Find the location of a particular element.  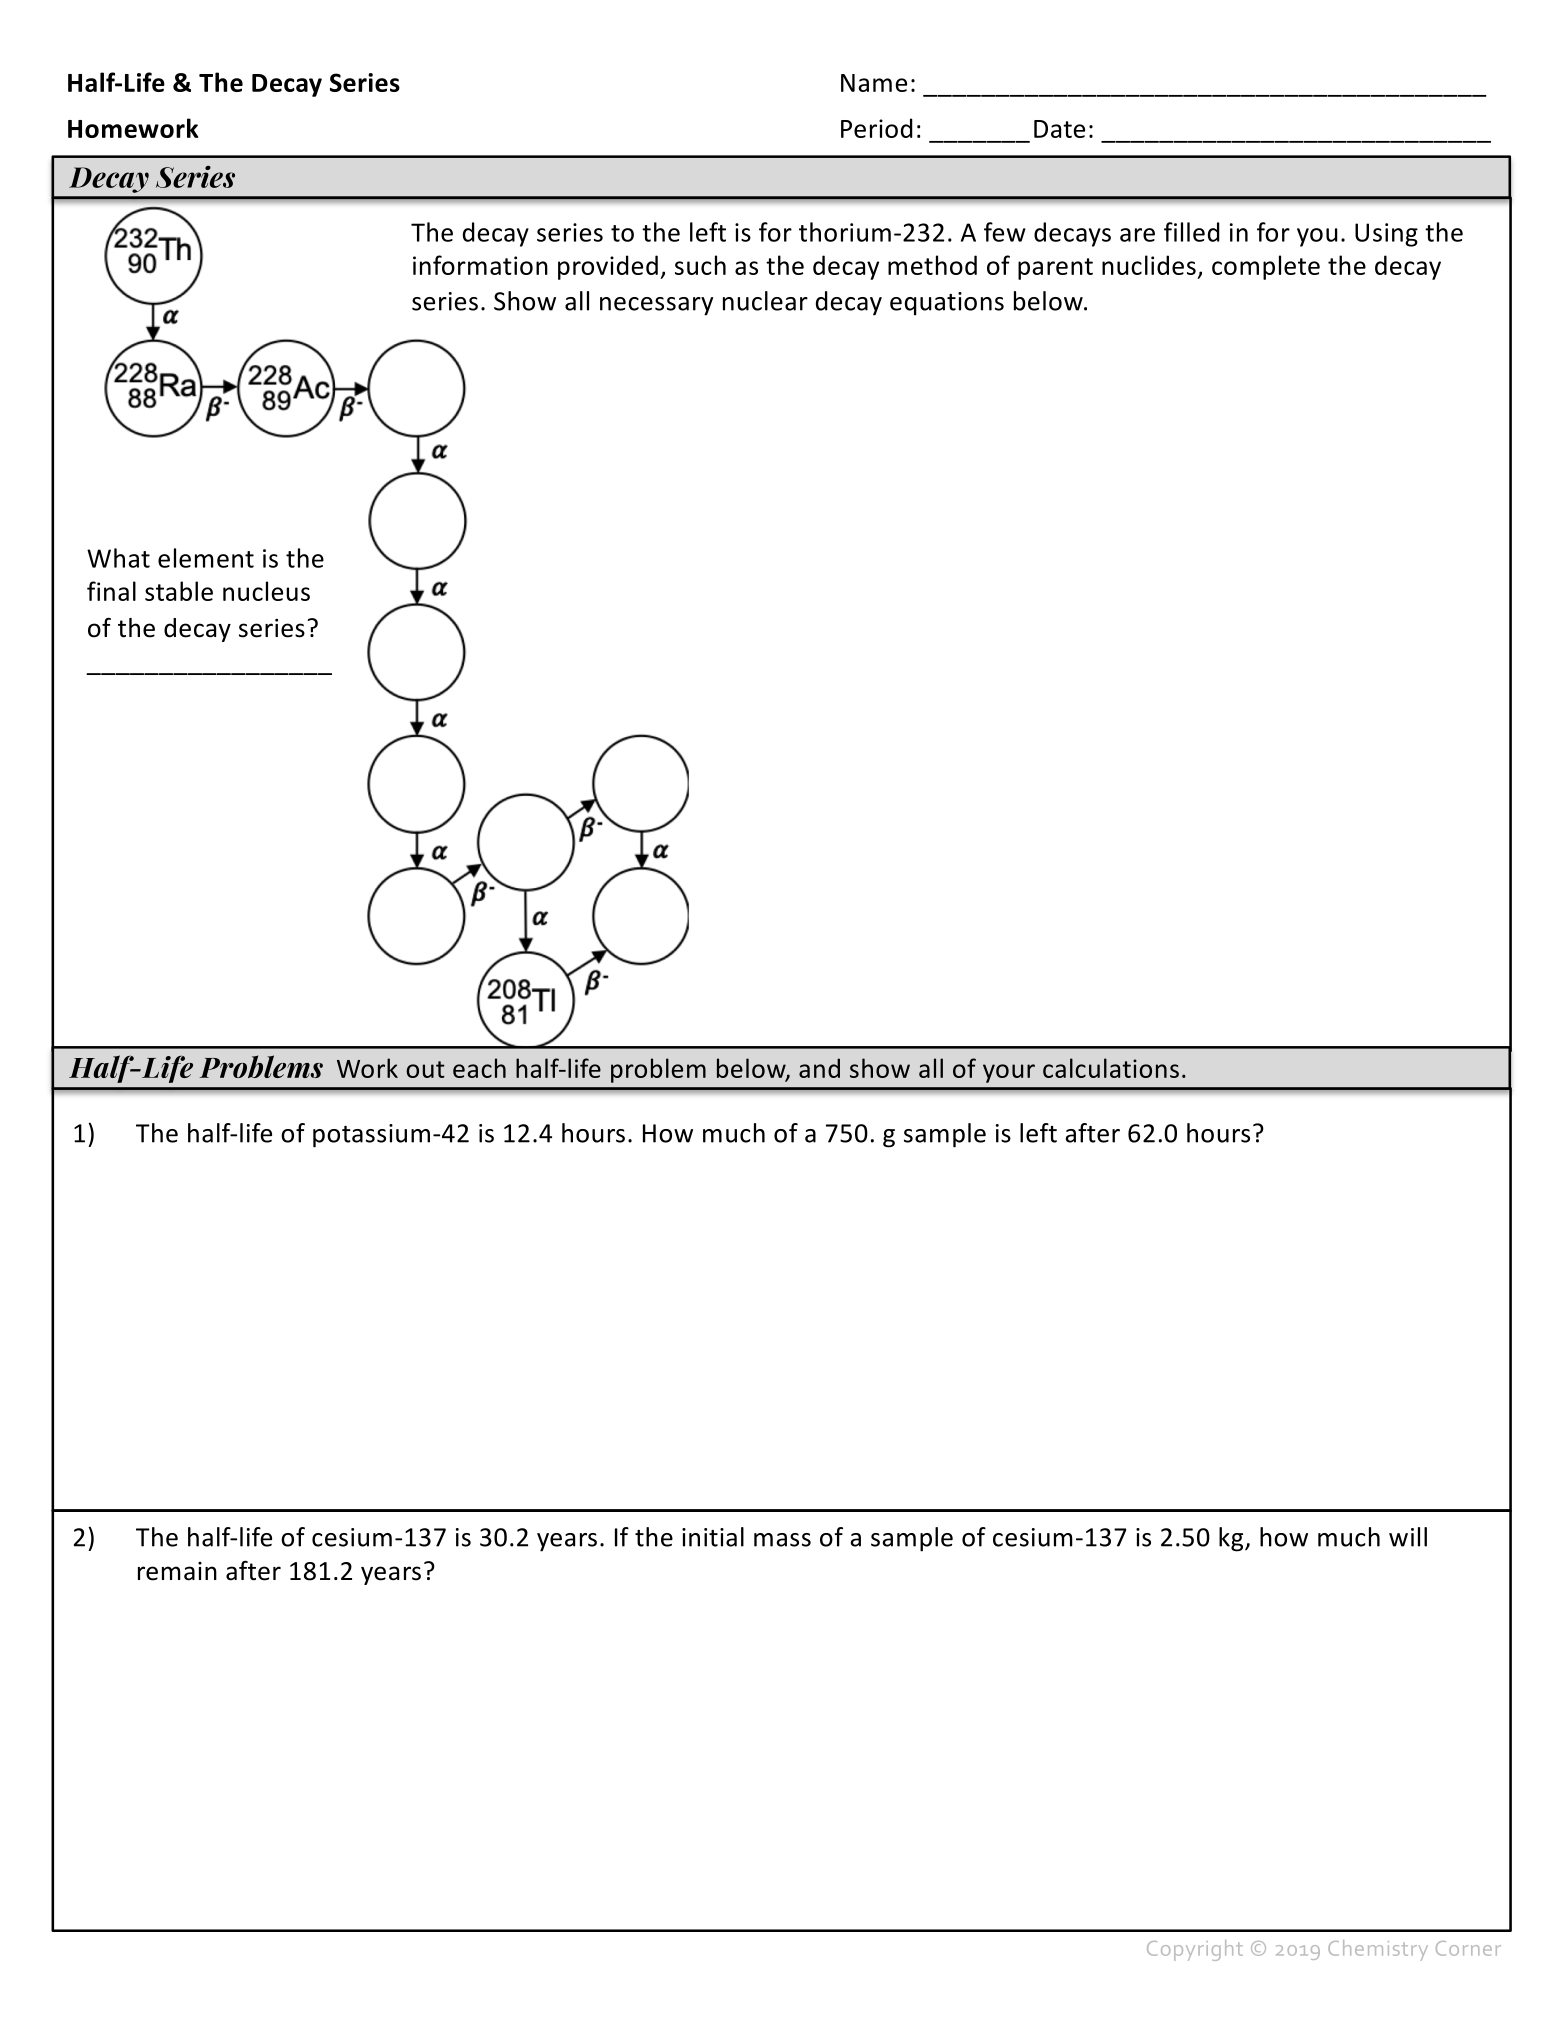

information is located at coordinates (480, 265).
